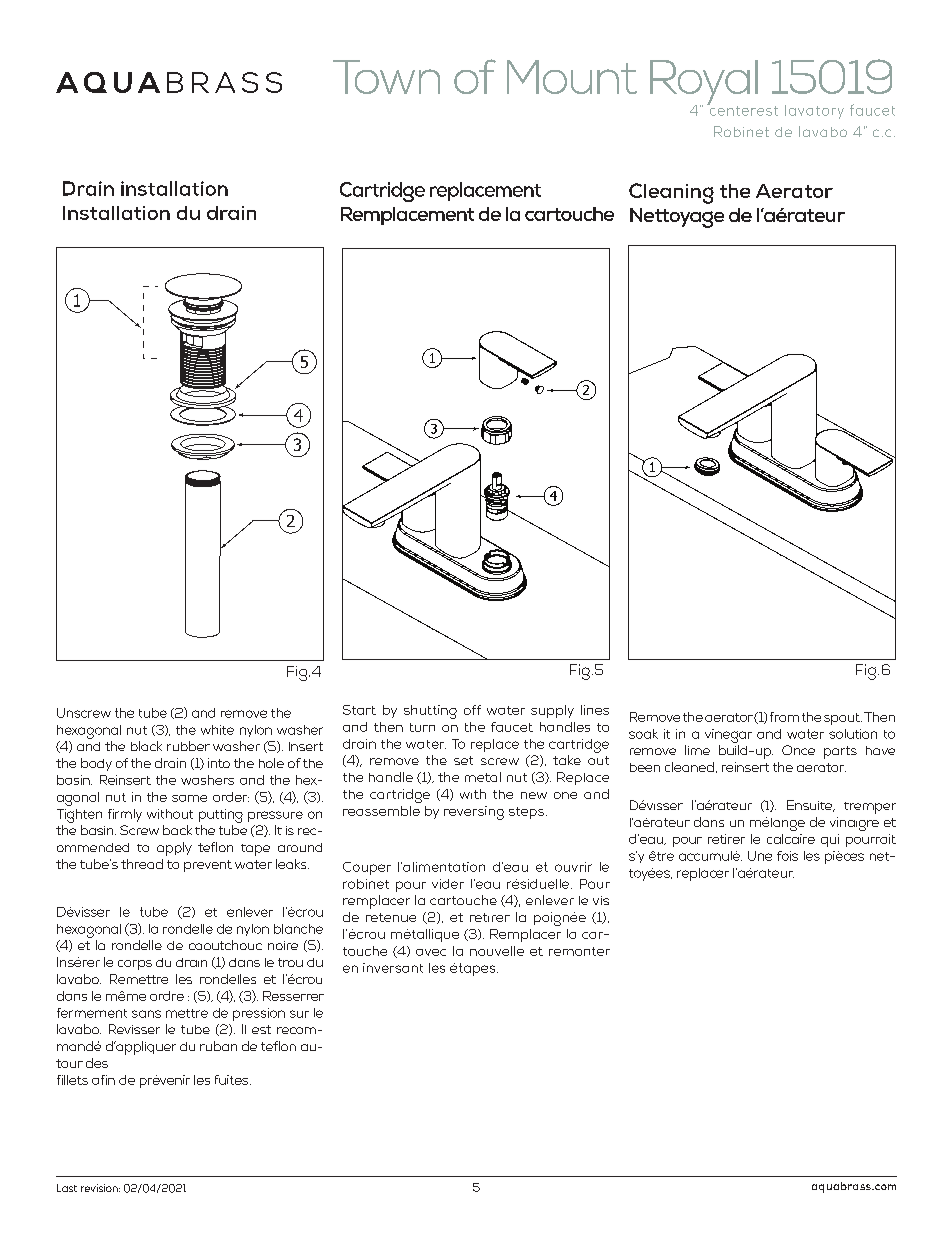 This screenshot has width=952, height=1233. What do you see at coordinates (67, 1188) in the screenshot?
I see `Last` at bounding box center [67, 1188].
